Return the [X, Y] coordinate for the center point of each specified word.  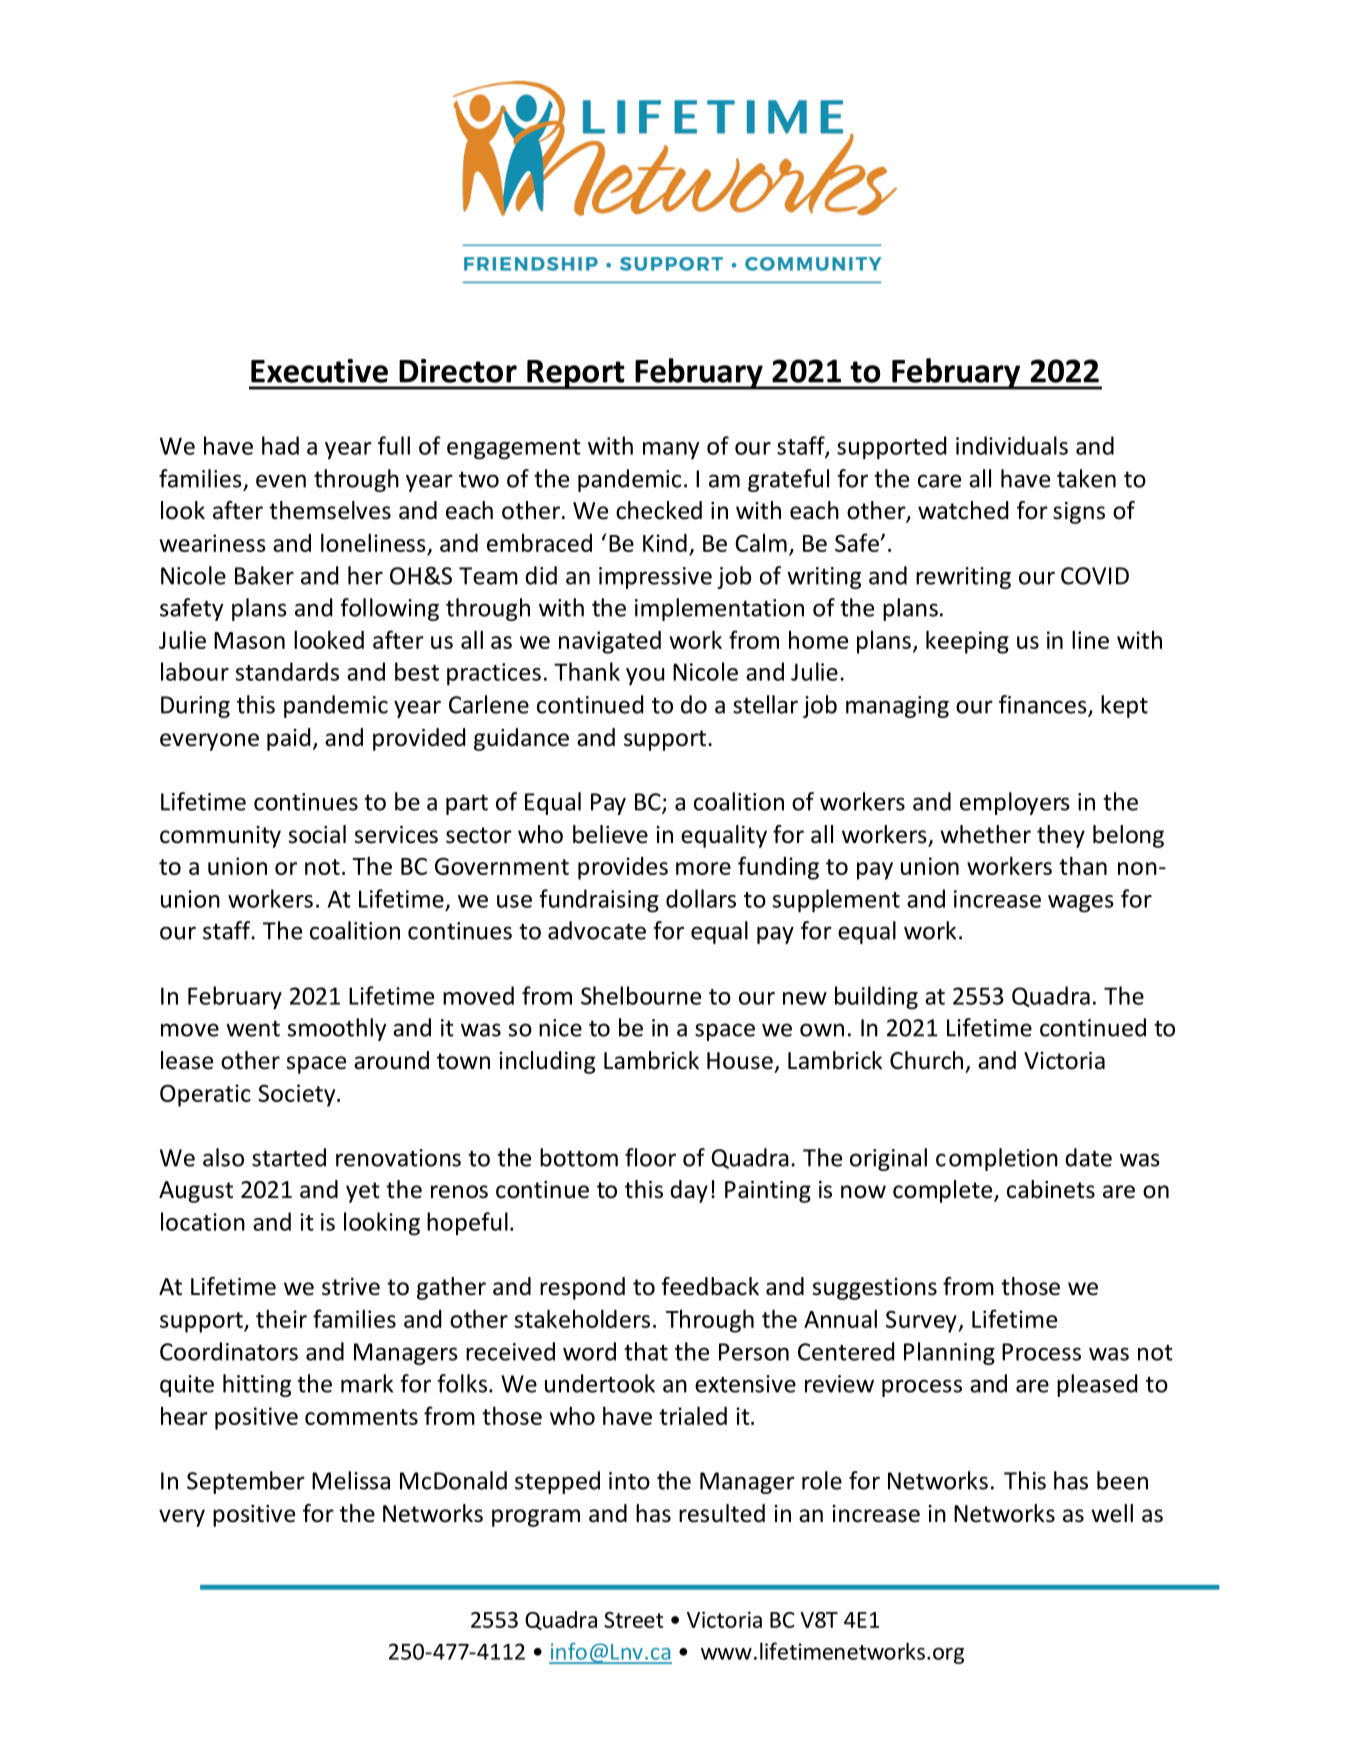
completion [997, 1159]
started [289, 1157]
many [671, 450]
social [317, 834]
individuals [1012, 445]
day [689, 1191]
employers [1015, 803]
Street [634, 1620]
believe [610, 834]
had [280, 445]
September [246, 1482]
